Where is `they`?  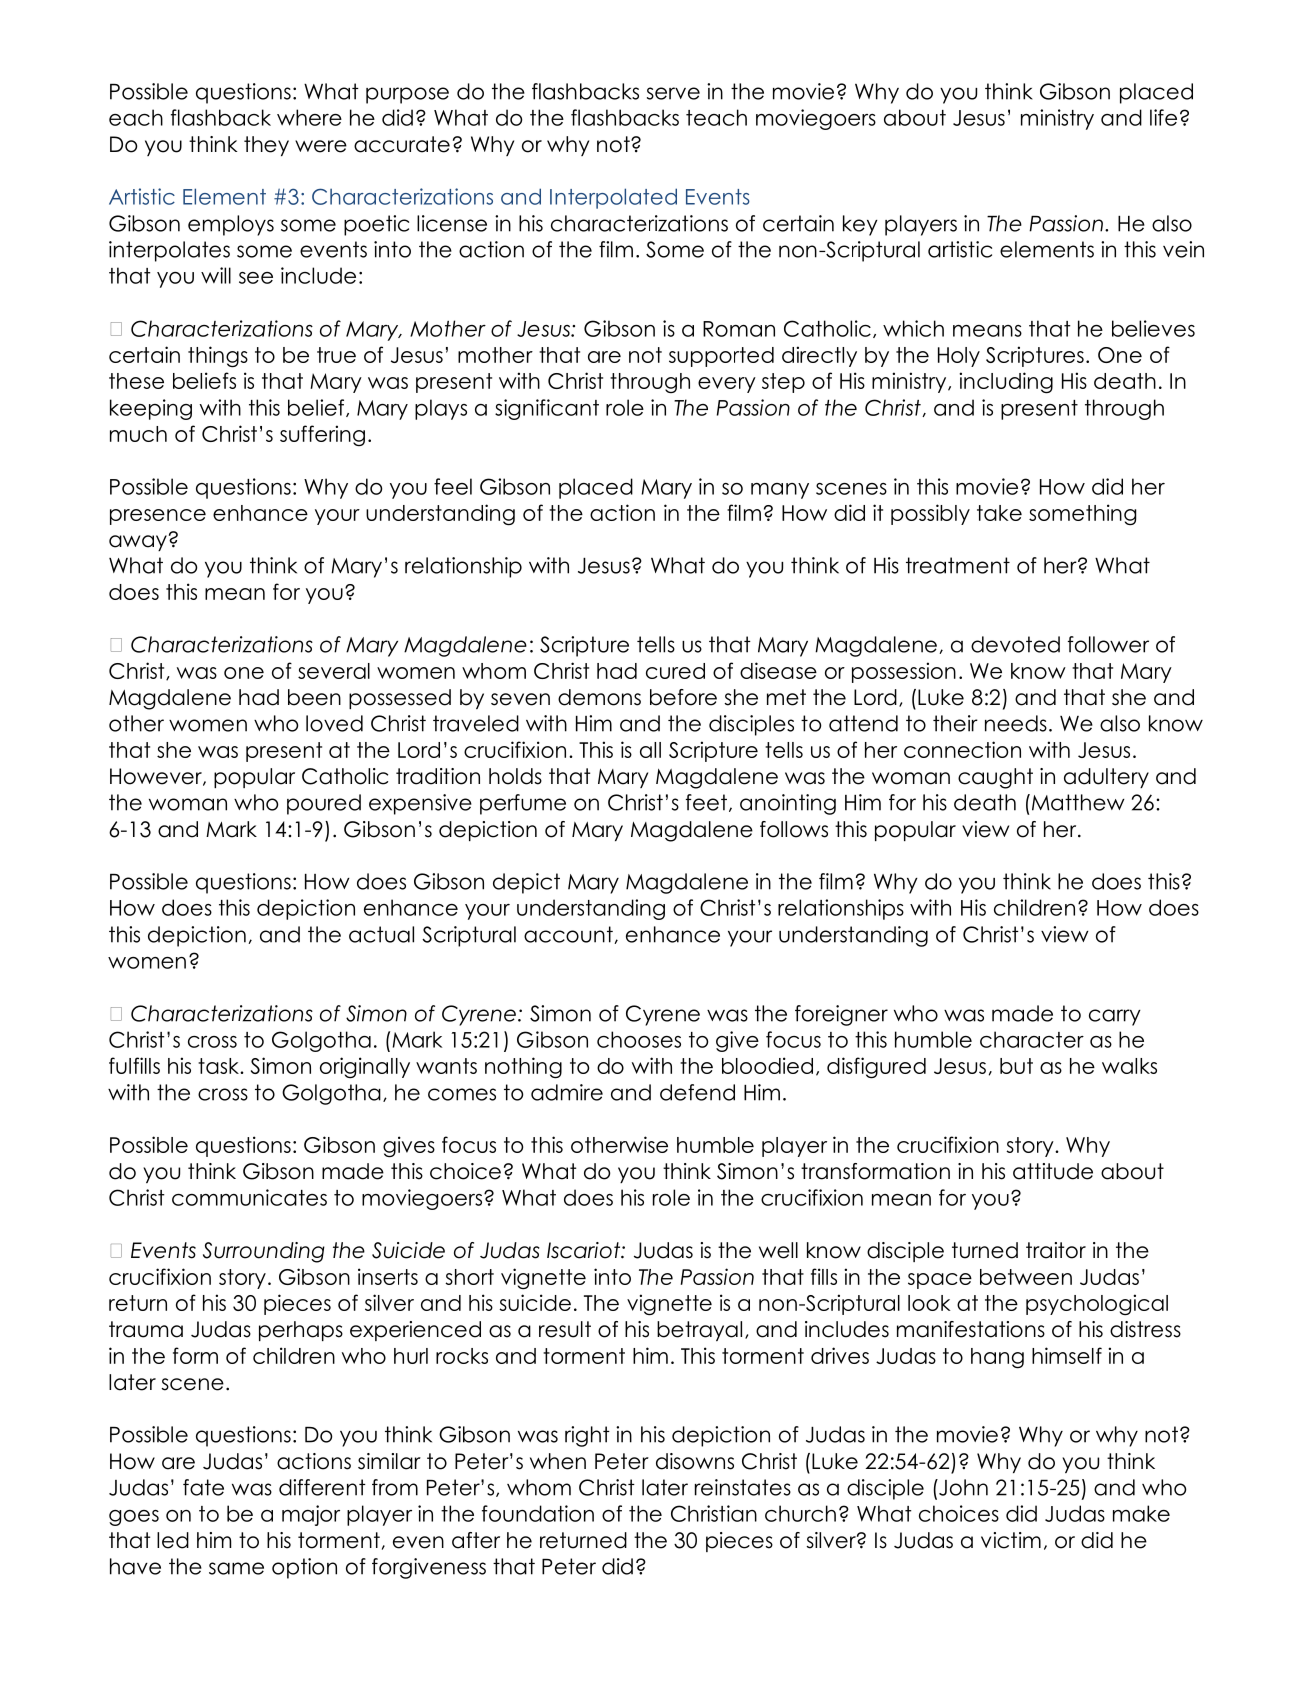
they is located at coordinates (266, 146).
